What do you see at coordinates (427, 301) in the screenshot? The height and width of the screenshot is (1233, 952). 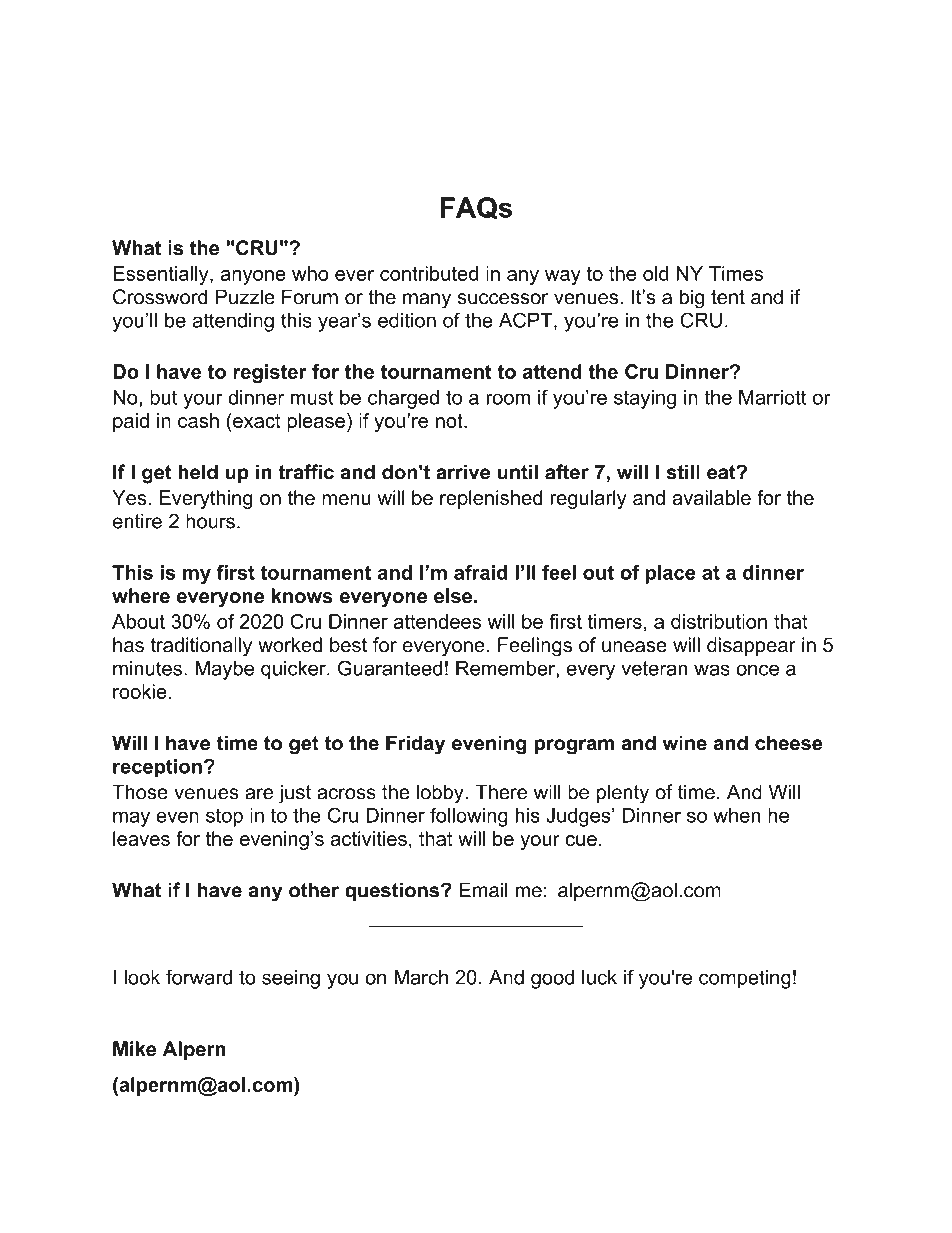 I see `many` at bounding box center [427, 301].
